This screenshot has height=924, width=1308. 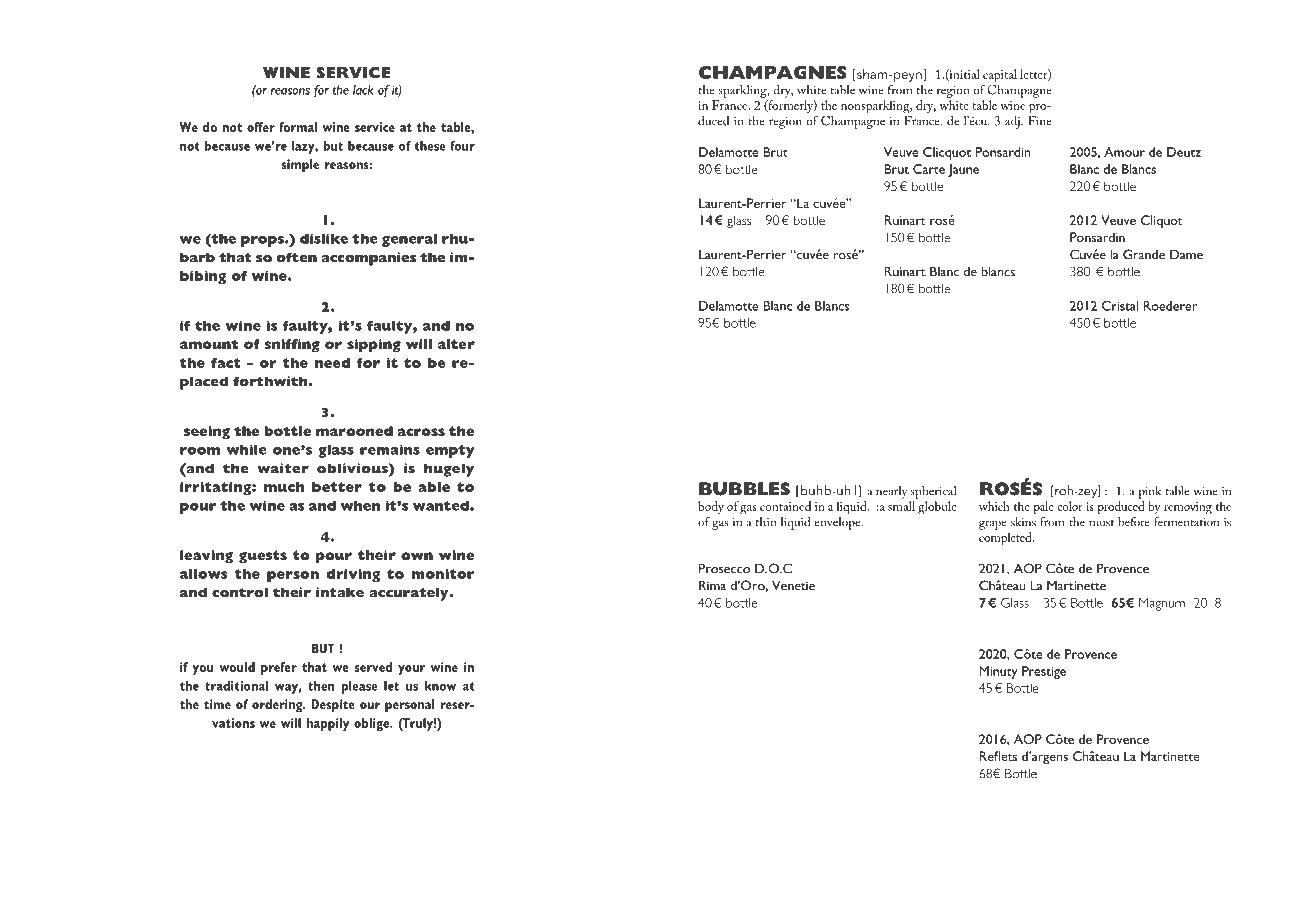 I want to click on BUBBLES, so click(x=744, y=489).
